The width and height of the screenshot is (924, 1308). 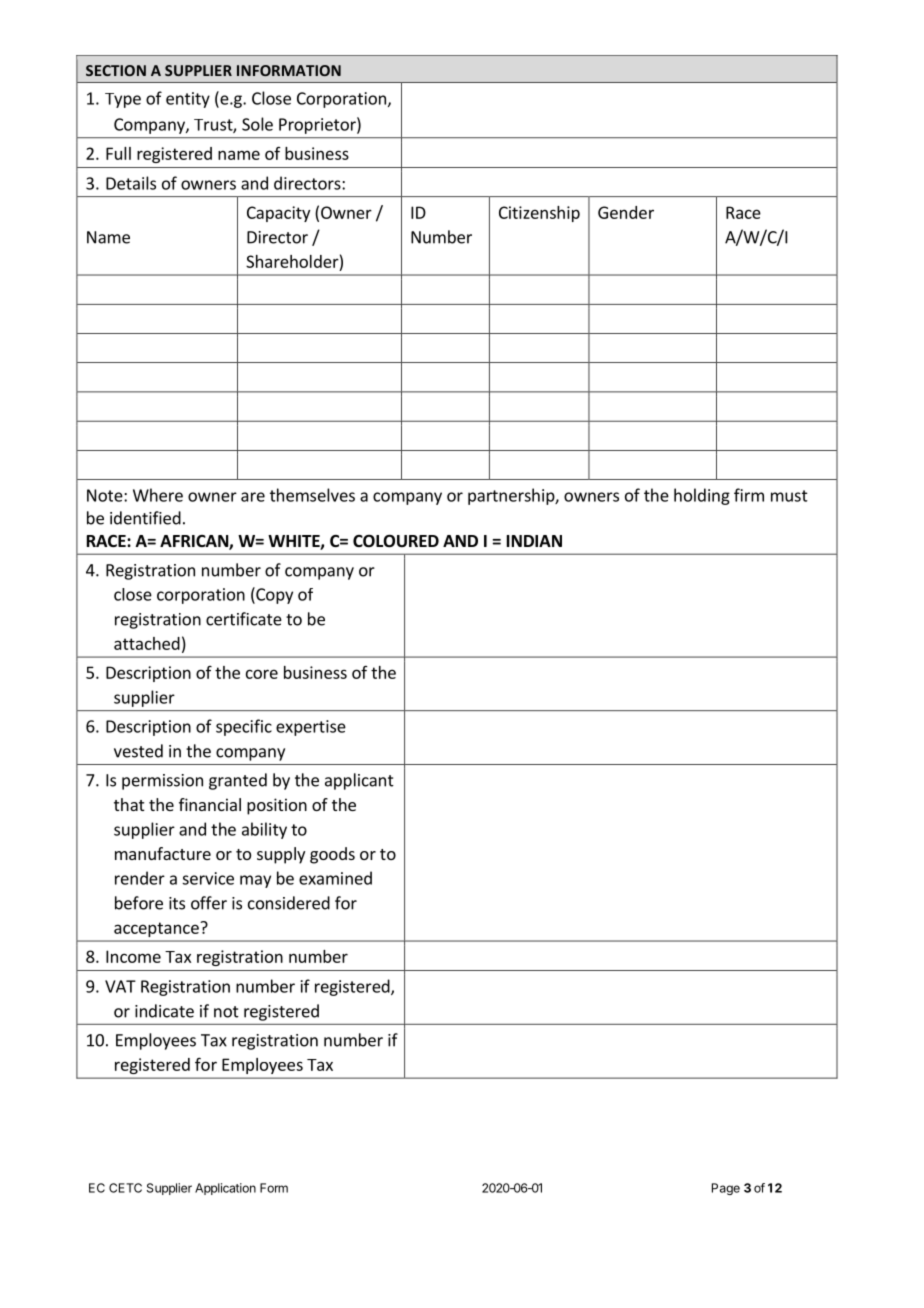 I want to click on Where, so click(x=158, y=495).
